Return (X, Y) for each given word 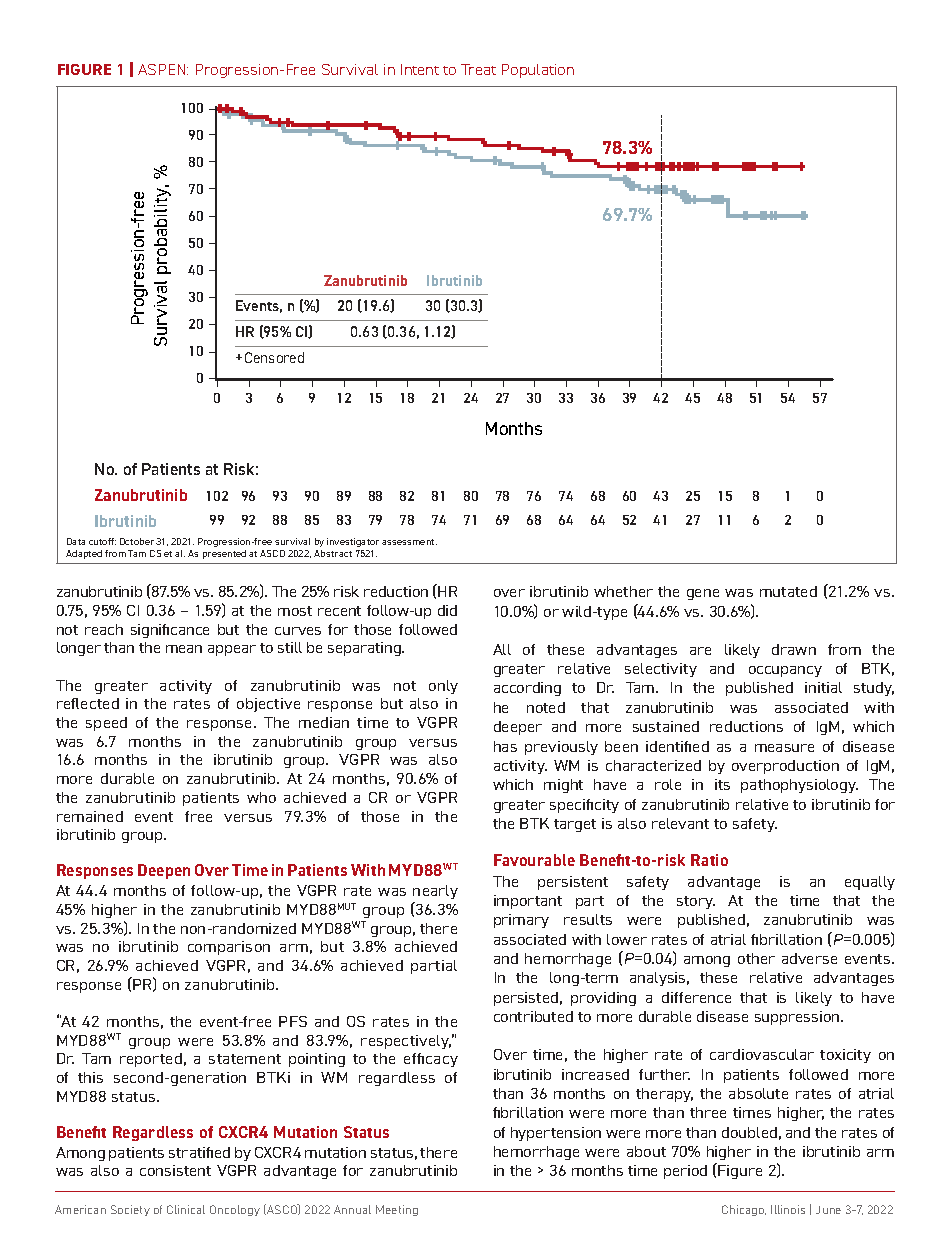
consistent (175, 1170)
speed (106, 724)
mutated (788, 591)
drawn (794, 649)
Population (538, 71)
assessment (409, 542)
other (756, 958)
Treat (478, 69)
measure (784, 748)
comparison (229, 948)
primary (521, 921)
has (505, 746)
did (447, 610)
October (137, 541)
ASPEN (163, 69)
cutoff (102, 541)
